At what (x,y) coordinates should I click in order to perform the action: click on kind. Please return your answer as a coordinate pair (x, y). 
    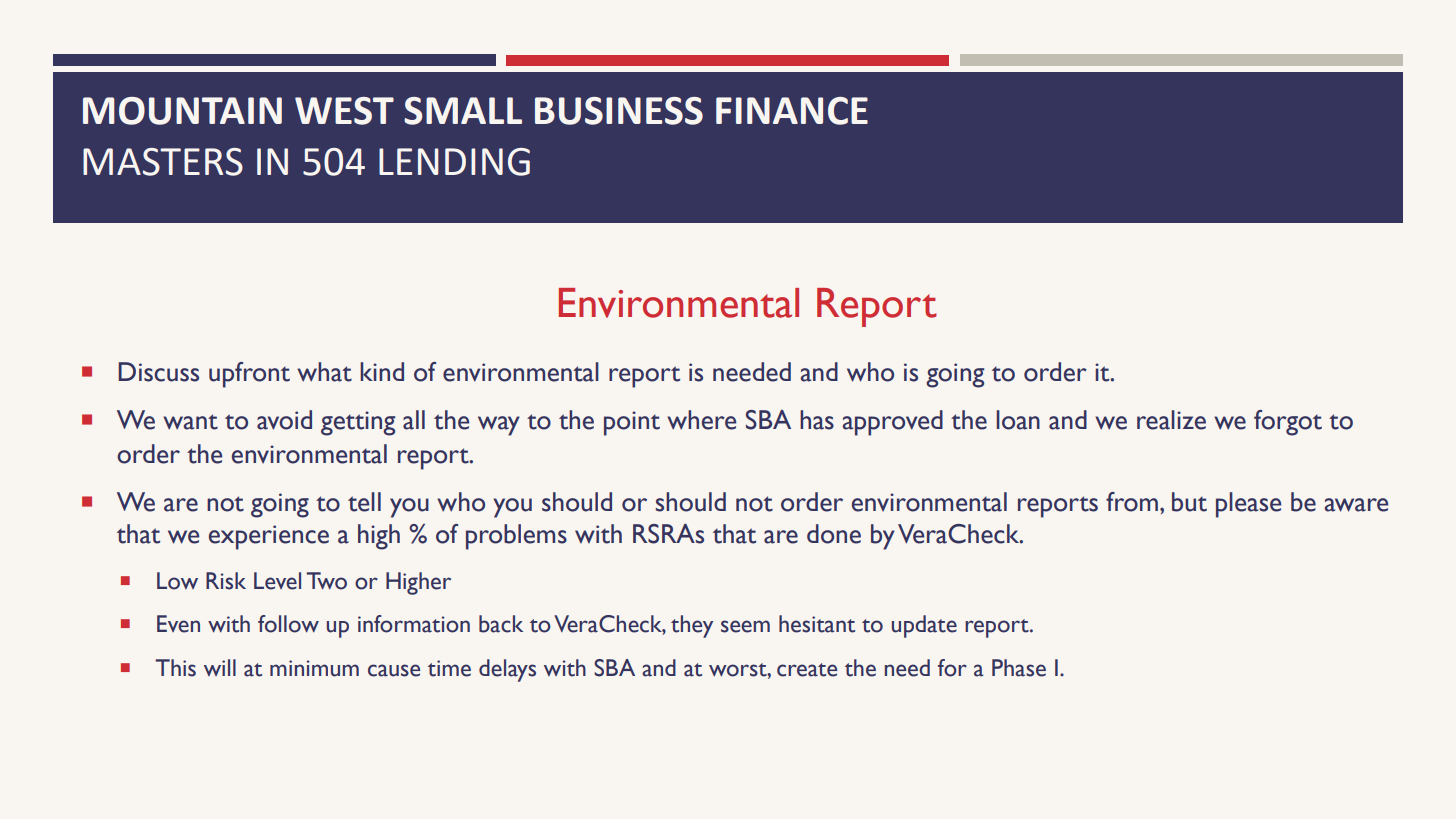
    Looking at the image, I should click on (382, 371).
